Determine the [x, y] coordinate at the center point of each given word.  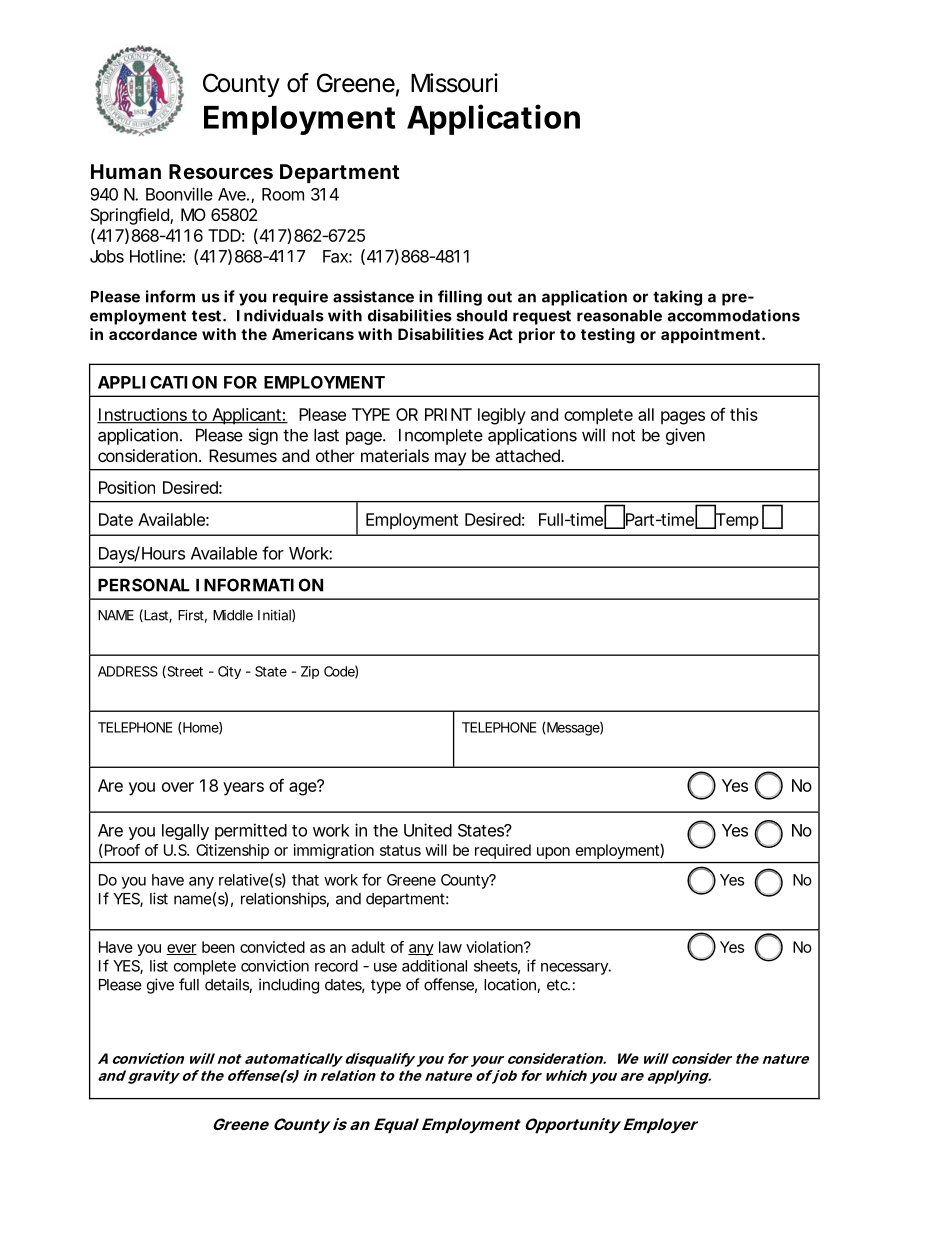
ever [181, 949]
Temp [736, 520]
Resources [221, 171]
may [450, 459]
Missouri [454, 83]
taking [677, 298]
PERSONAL [144, 585]
